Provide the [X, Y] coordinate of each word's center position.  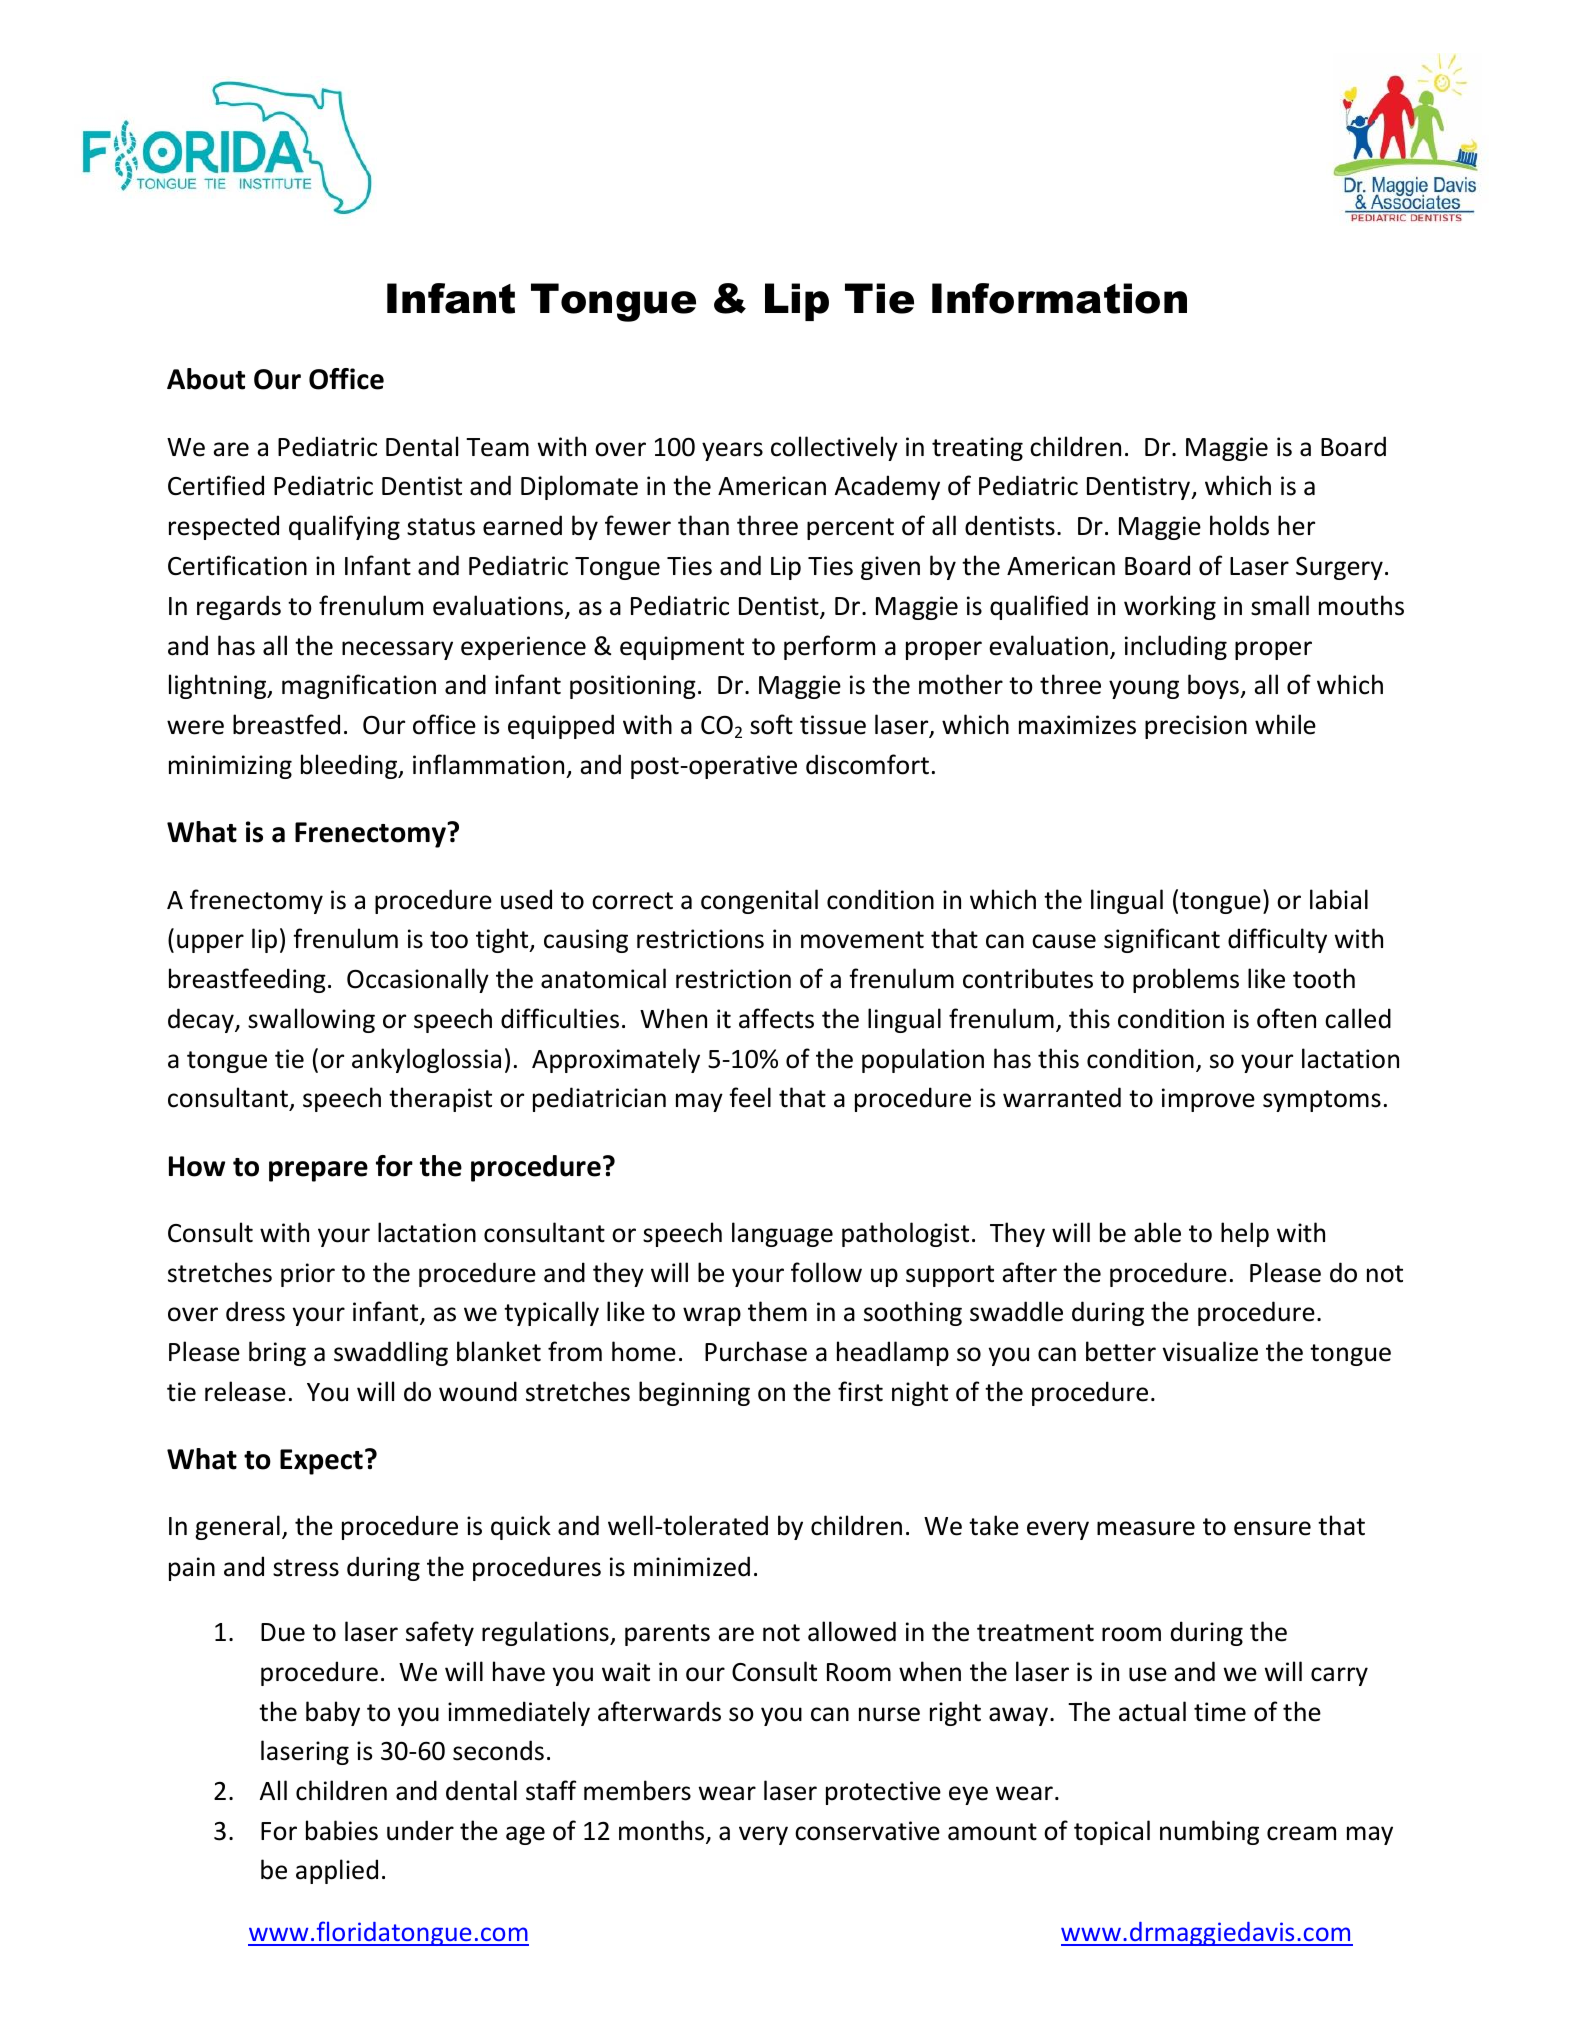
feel [750, 1097]
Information [1059, 298]
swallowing [311, 1020]
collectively [834, 448]
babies [342, 1830]
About [206, 379]
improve [1208, 1100]
